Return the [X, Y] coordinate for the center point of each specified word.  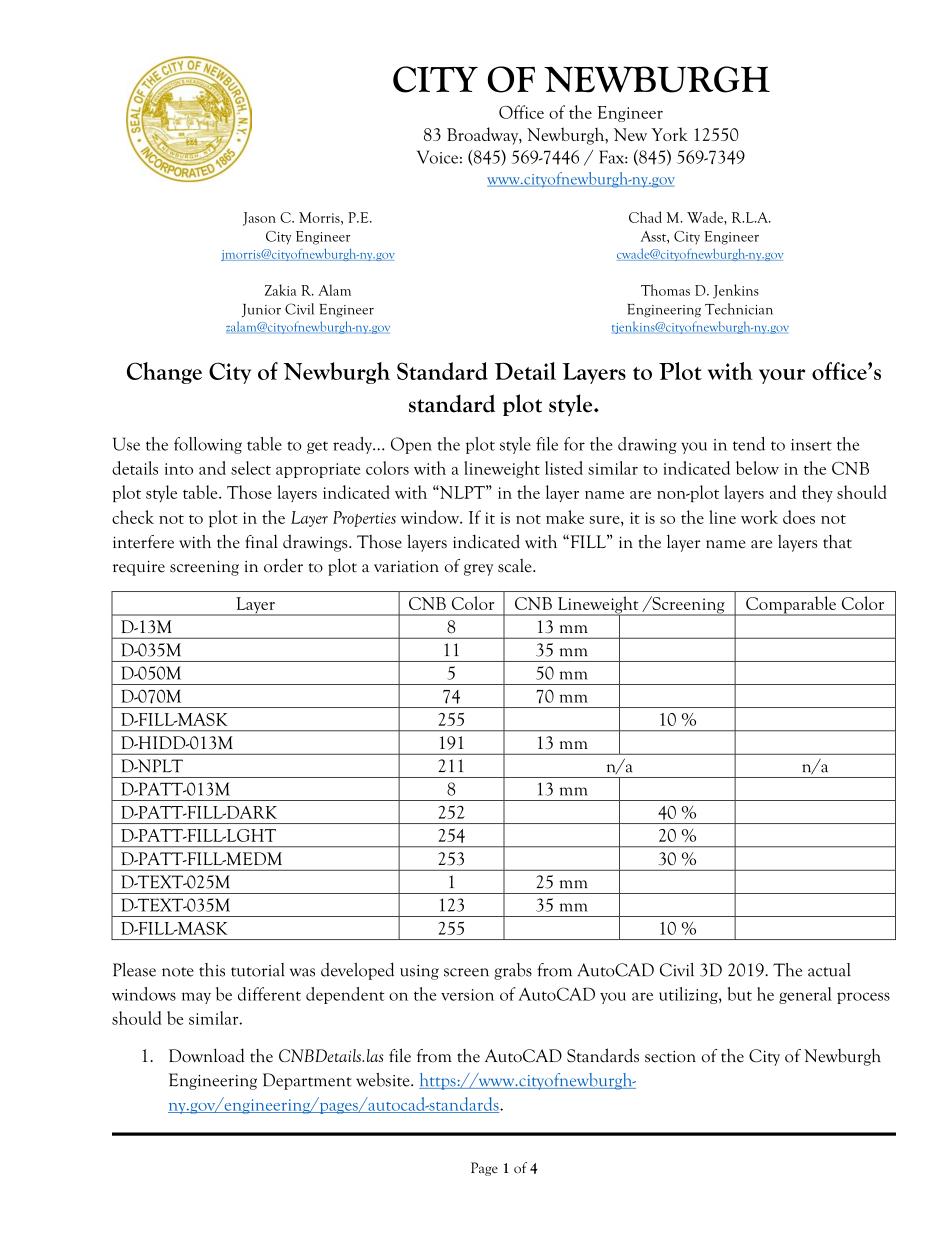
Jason [259, 219]
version [467, 995]
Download [207, 1055]
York [669, 134]
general [805, 995]
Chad [645, 217]
